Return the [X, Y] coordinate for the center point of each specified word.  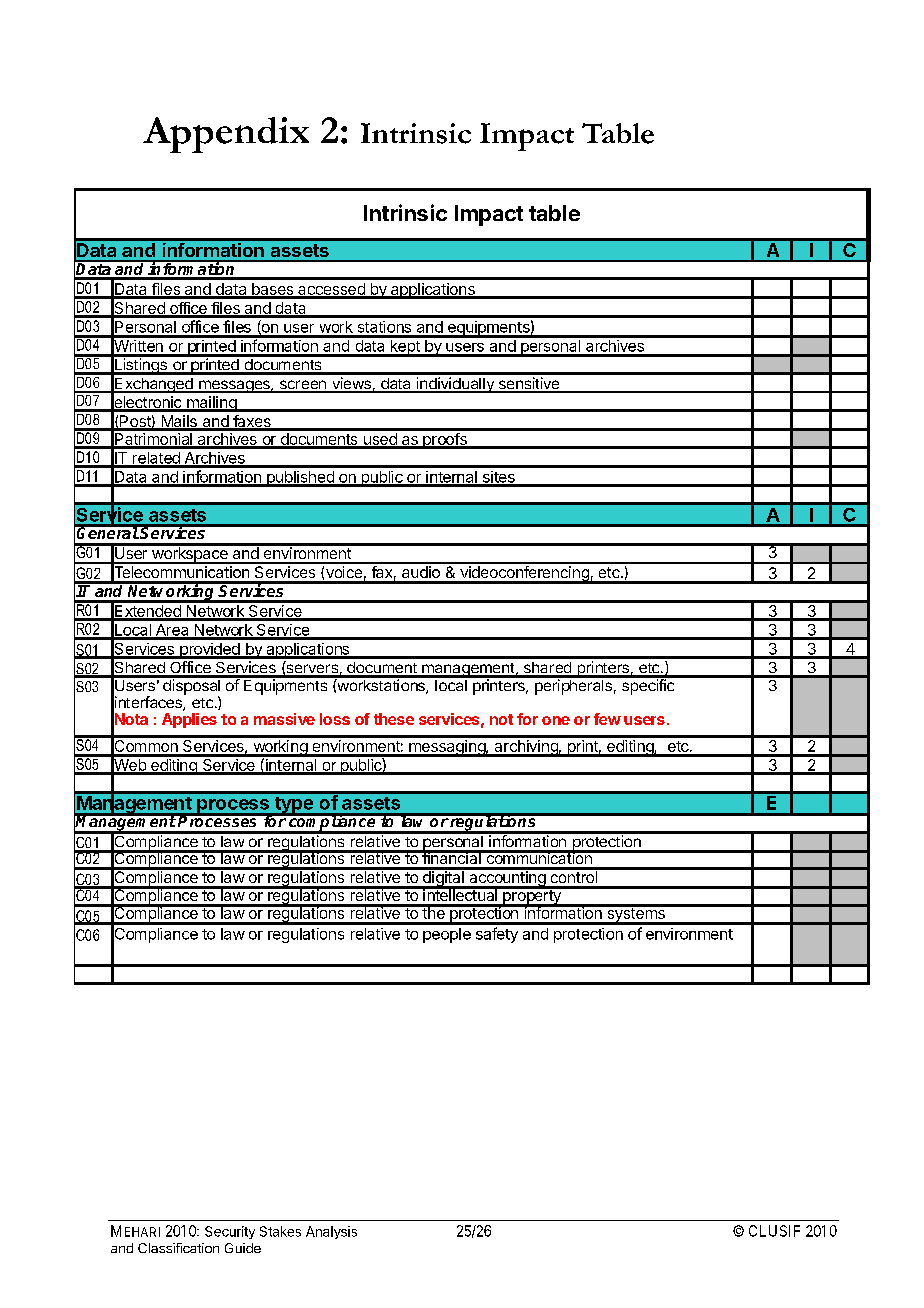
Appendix [226, 135]
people [447, 935]
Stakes [280, 1231]
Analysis [331, 1232]
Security [230, 1232]
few [607, 719]
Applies [189, 720]
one [556, 720]
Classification [178, 1248]
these [394, 719]
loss [335, 719]
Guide [243, 1248]
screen [302, 386]
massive [284, 719]
